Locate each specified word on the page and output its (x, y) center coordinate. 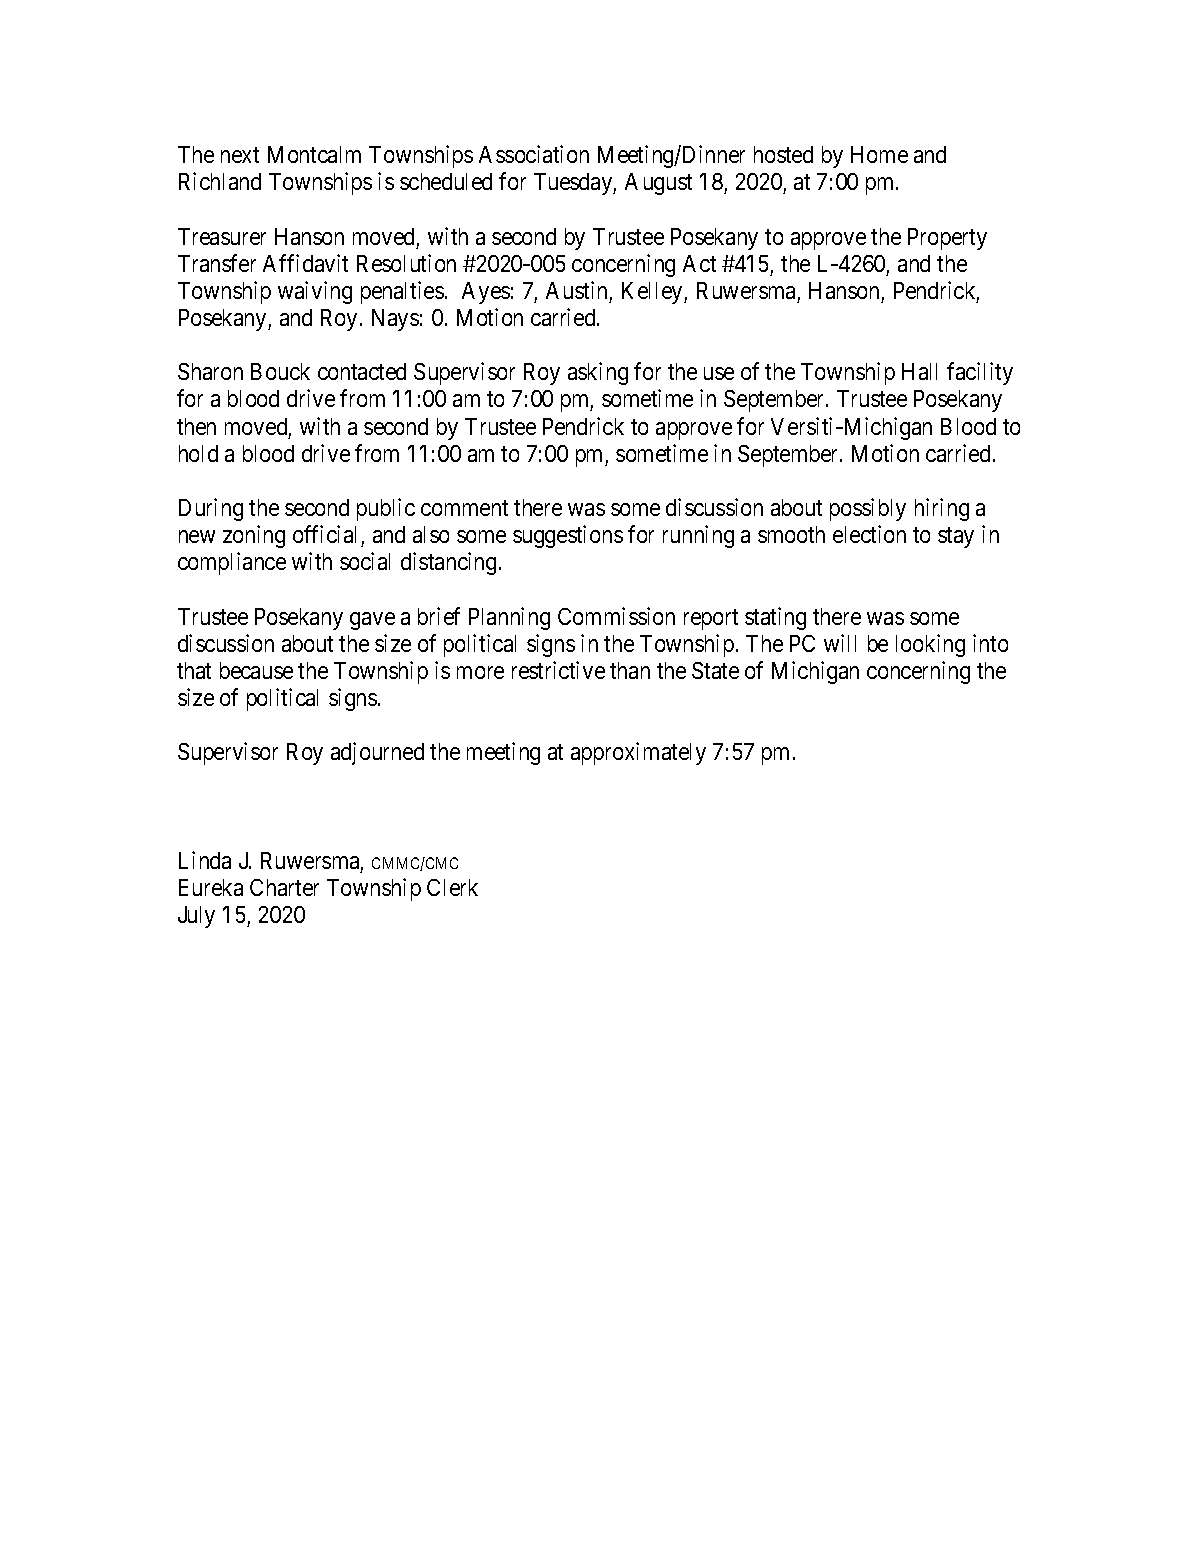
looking (930, 645)
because (256, 670)
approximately (638, 753)
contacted (362, 371)
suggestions (568, 536)
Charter (284, 887)
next (240, 155)
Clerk (452, 887)
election (869, 534)
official (324, 534)
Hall (919, 371)
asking (598, 373)
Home (879, 154)
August (658, 184)
